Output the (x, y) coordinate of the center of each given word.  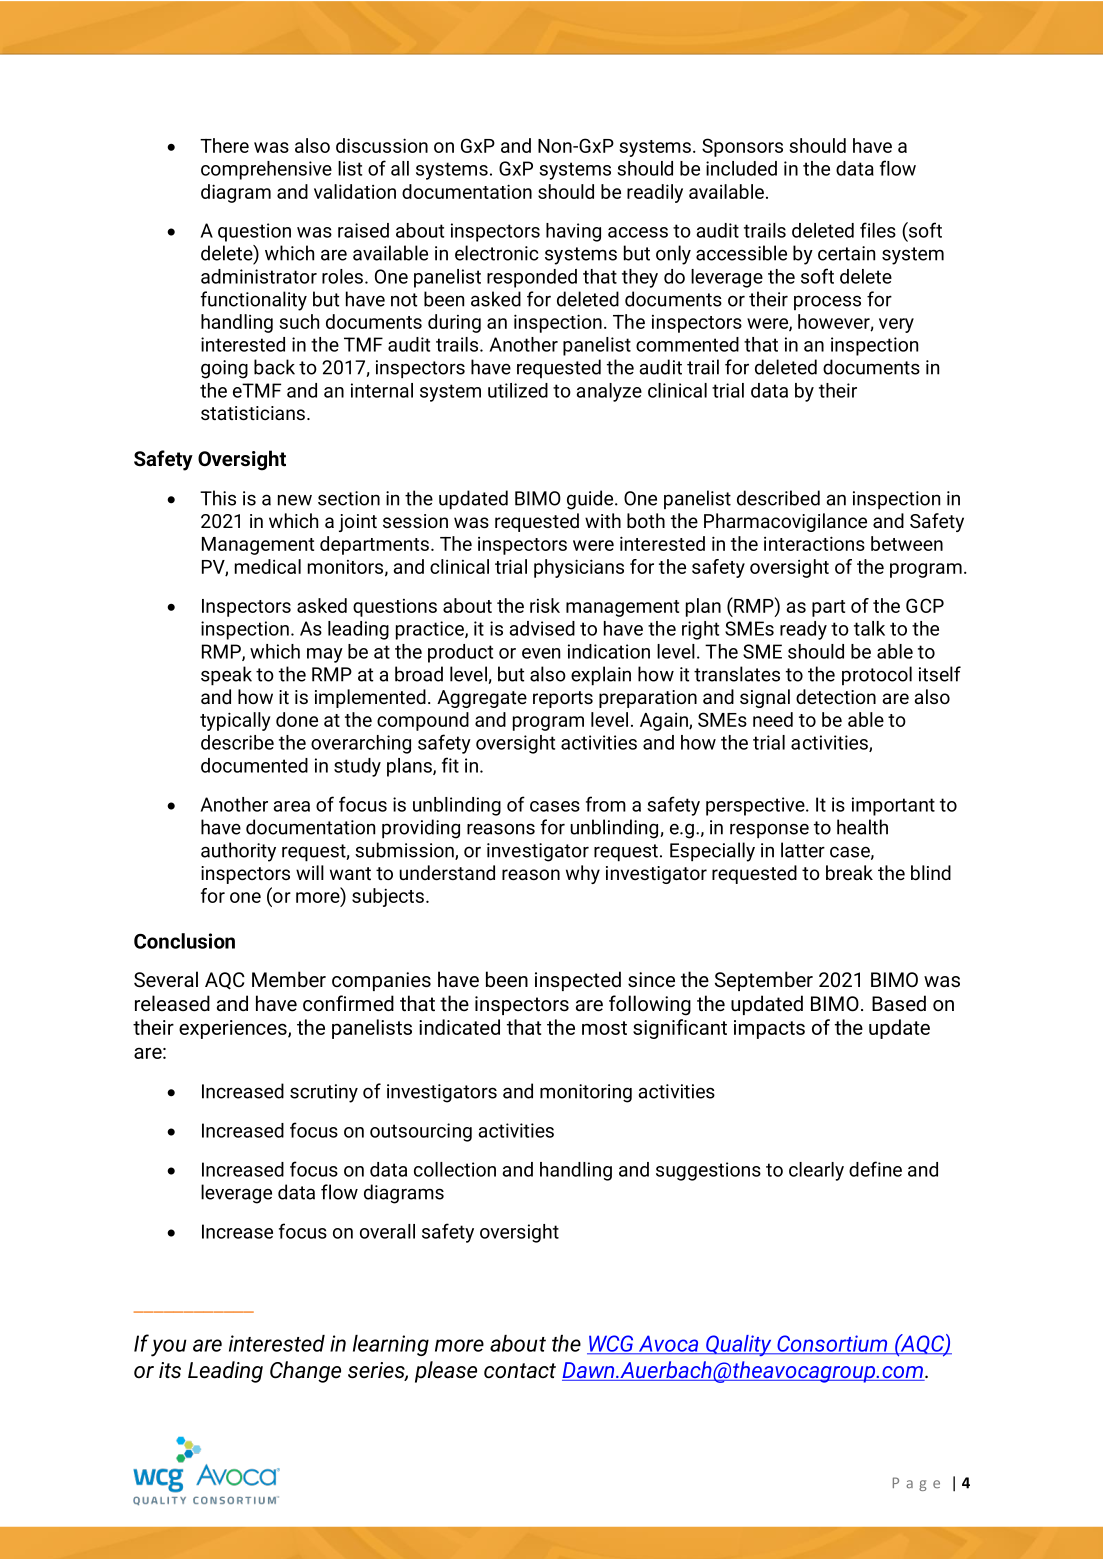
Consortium (832, 1344)
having (573, 232)
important (893, 806)
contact (520, 1371)
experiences (234, 1029)
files (878, 230)
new (295, 500)
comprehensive (266, 170)
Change (305, 1372)
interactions (814, 543)
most (604, 1028)
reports (563, 699)
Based (899, 1003)
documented (254, 765)
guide (591, 500)
